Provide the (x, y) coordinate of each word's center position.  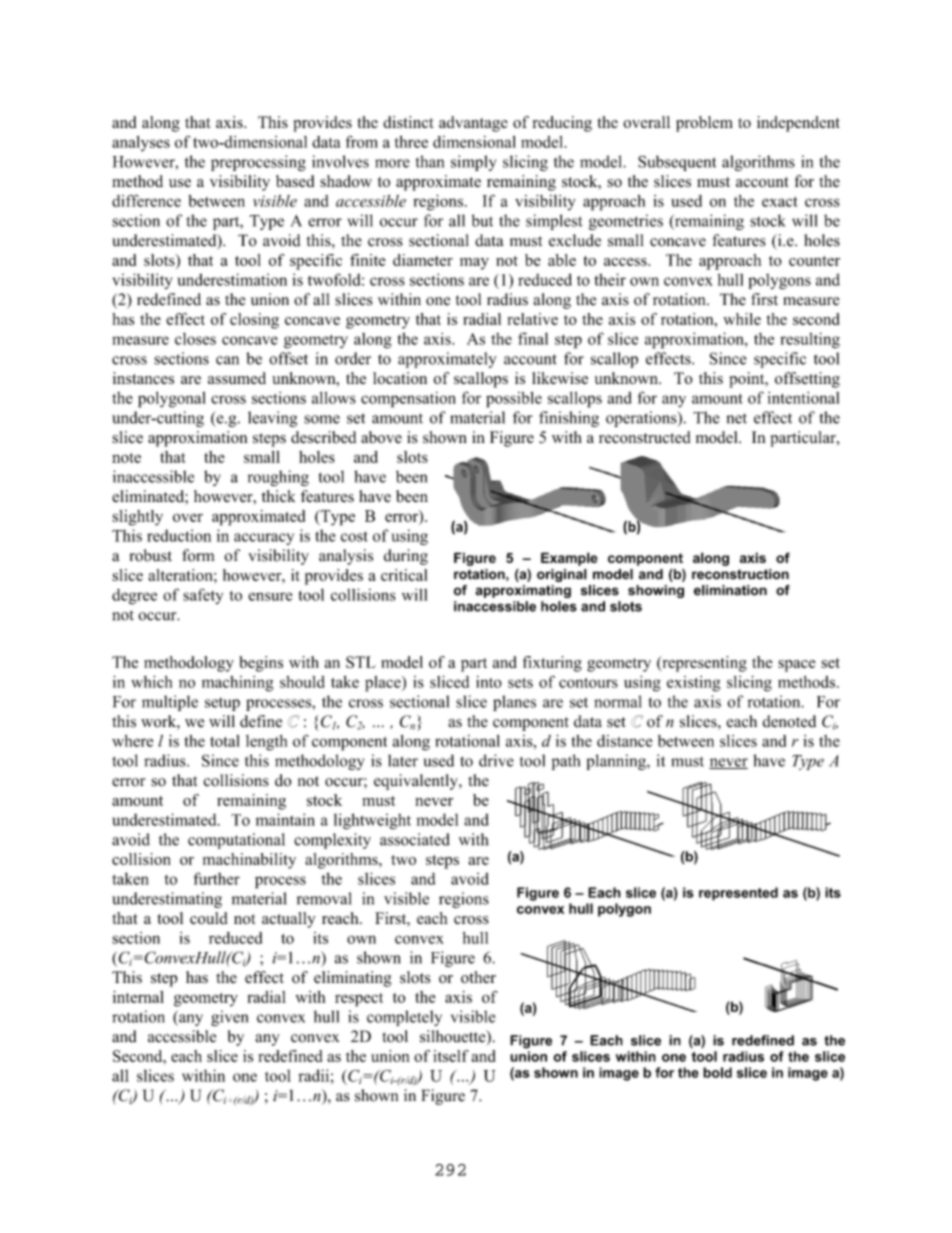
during (406, 557)
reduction (179, 535)
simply (473, 163)
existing (693, 684)
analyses (141, 143)
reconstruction (740, 574)
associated (415, 839)
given (229, 1018)
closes (195, 339)
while (742, 319)
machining (238, 684)
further (217, 878)
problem (704, 124)
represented (738, 894)
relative (532, 319)
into (489, 682)
